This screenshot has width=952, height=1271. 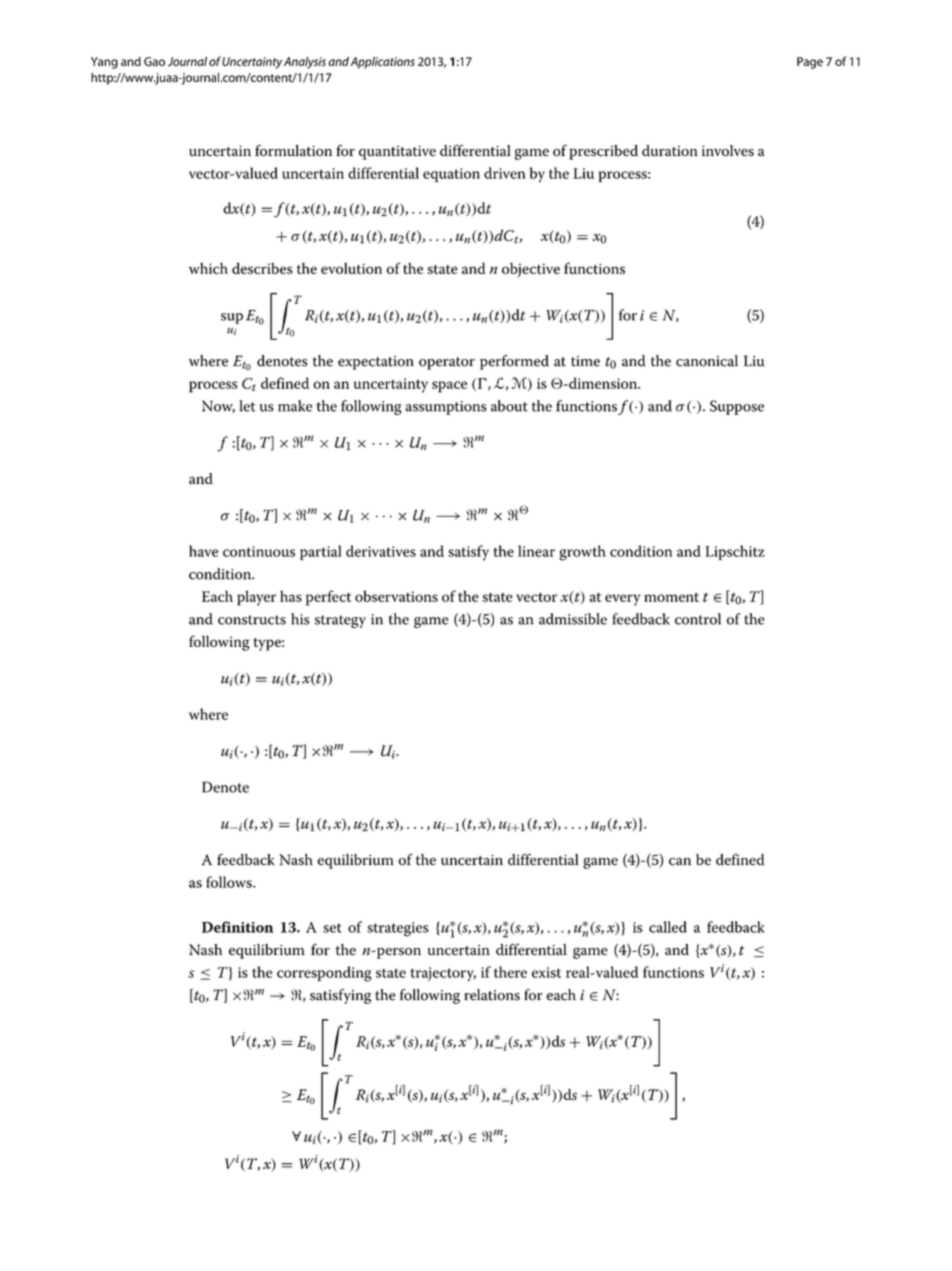 What do you see at coordinates (383, 62) in the screenshot?
I see `Applications` at bounding box center [383, 62].
